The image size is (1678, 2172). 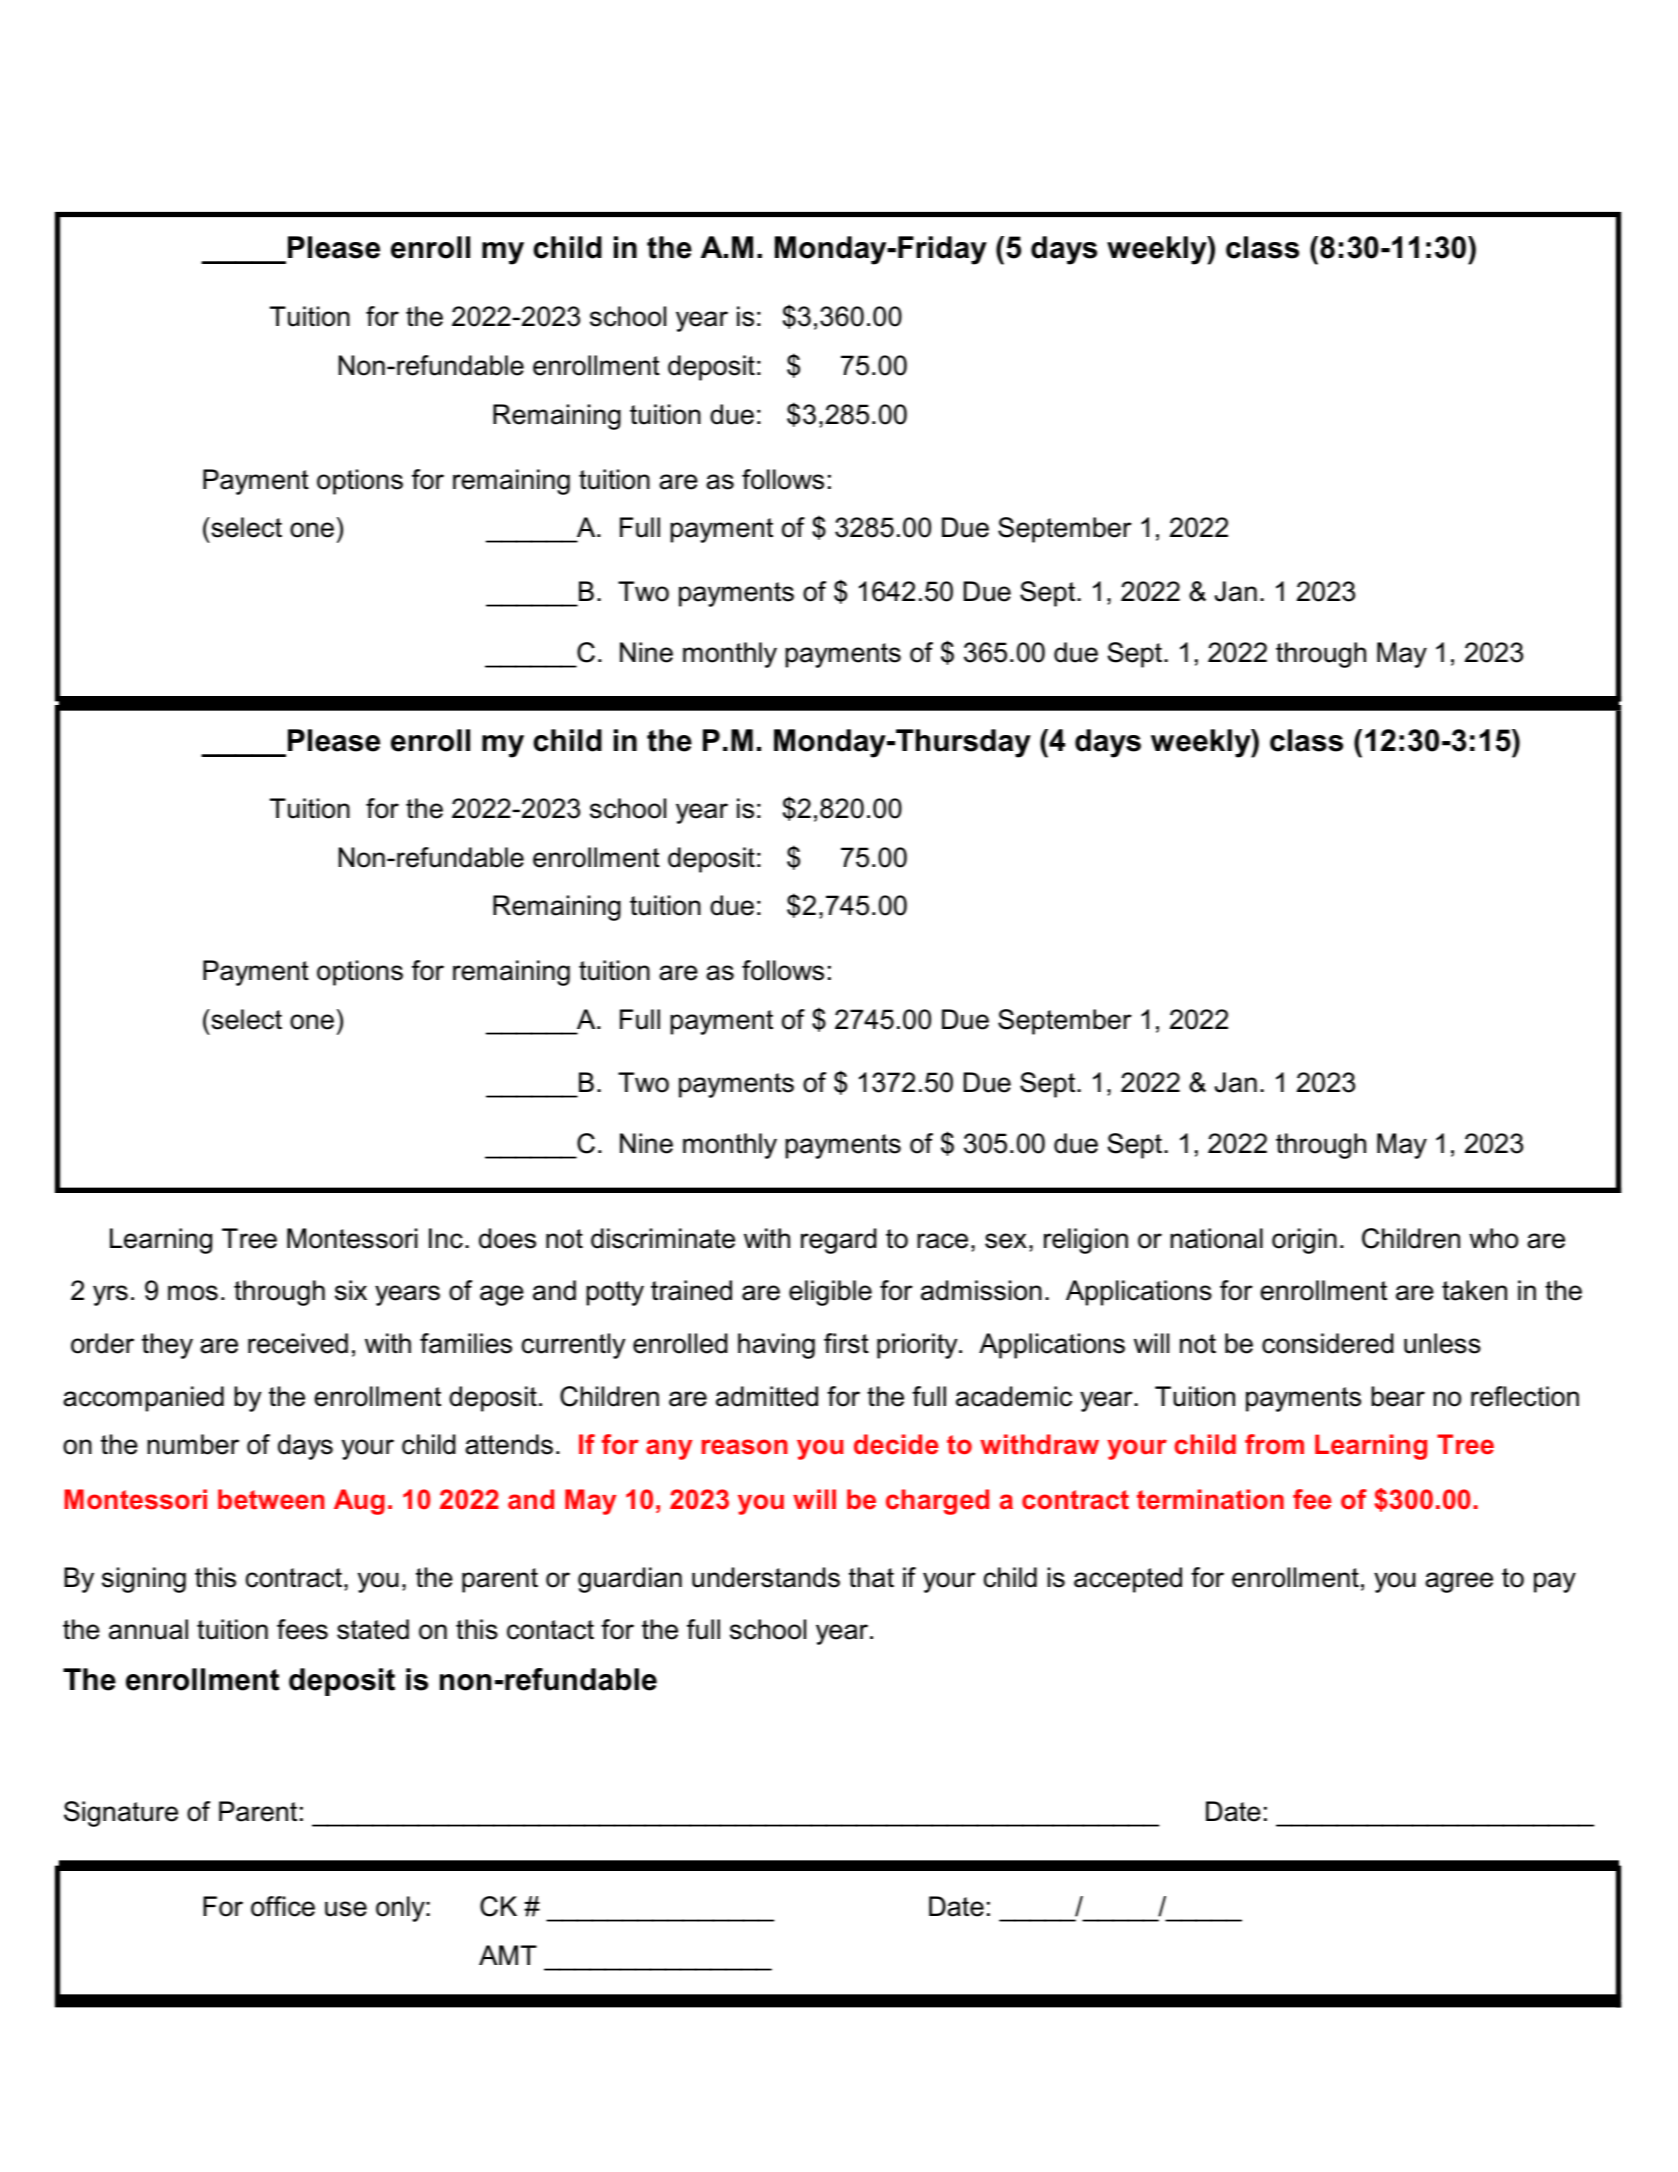 What do you see at coordinates (1274, 1444) in the image?
I see `from` at bounding box center [1274, 1444].
